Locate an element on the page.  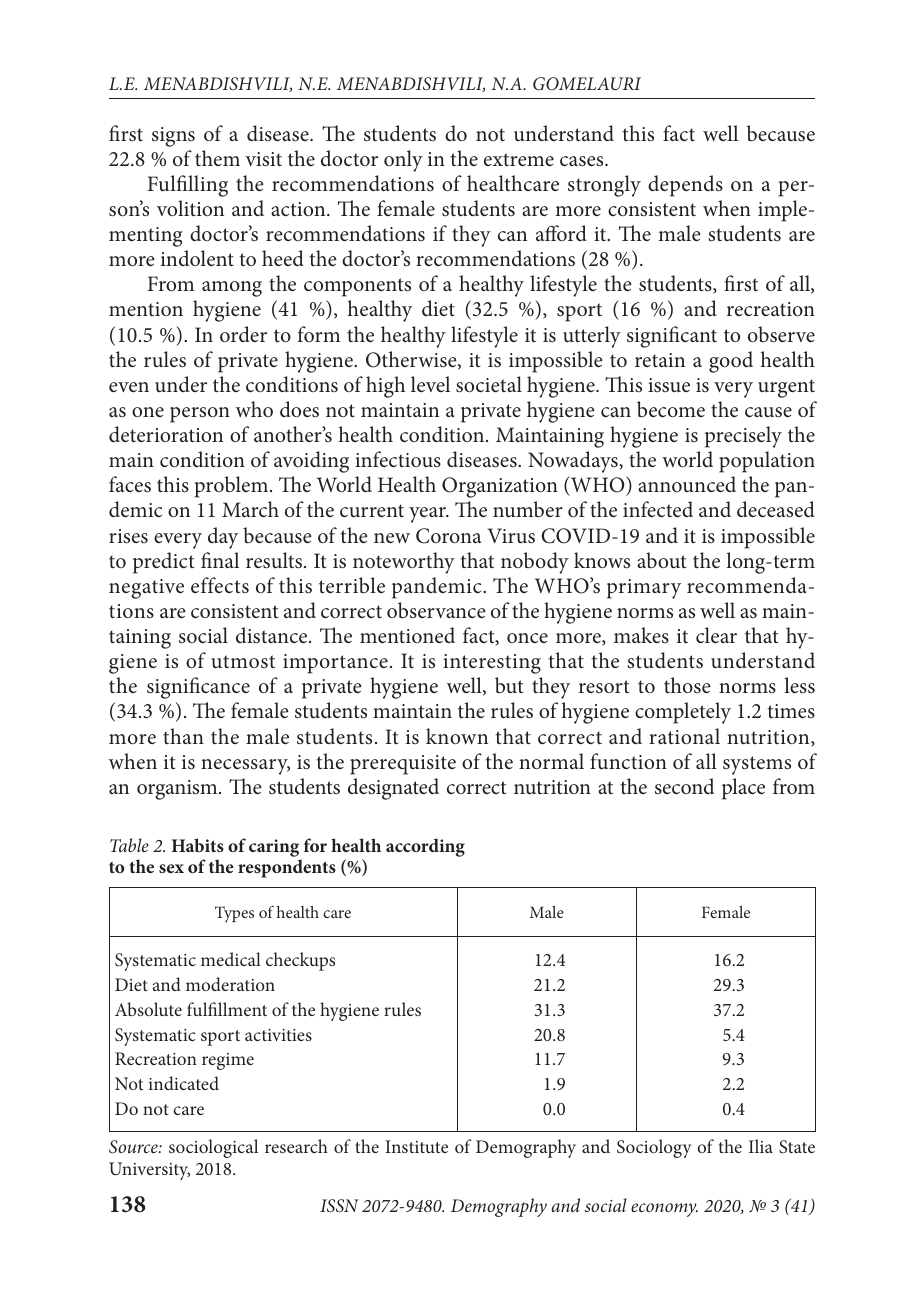
Institute is located at coordinates (416, 1146).
